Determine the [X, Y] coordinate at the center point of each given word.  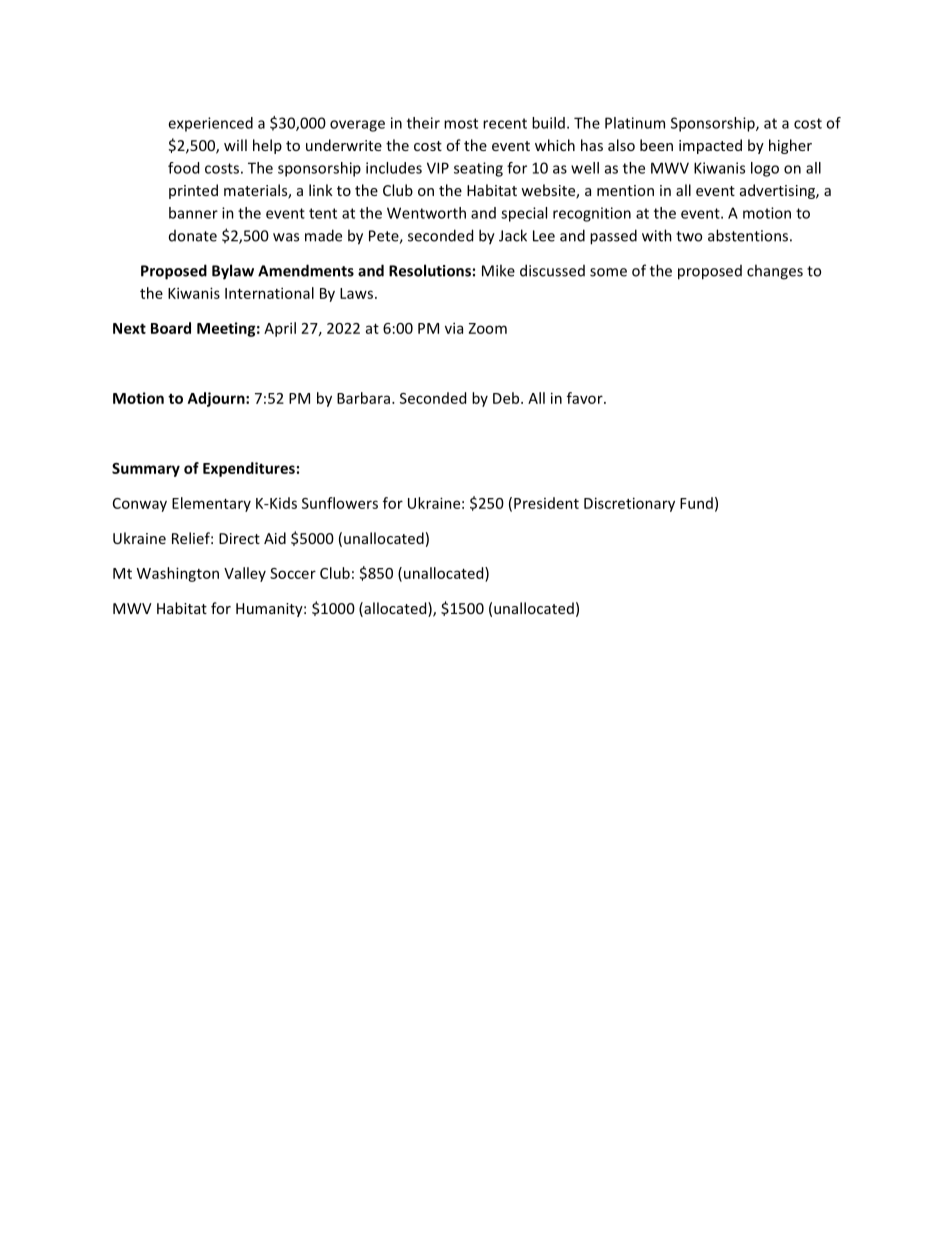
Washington [178, 574]
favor [586, 398]
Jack [513, 235]
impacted [710, 146]
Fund [696, 503]
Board [171, 328]
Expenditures [249, 469]
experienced [210, 124]
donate [193, 236]
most [461, 123]
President [546, 503]
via [454, 328]
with [657, 235]
